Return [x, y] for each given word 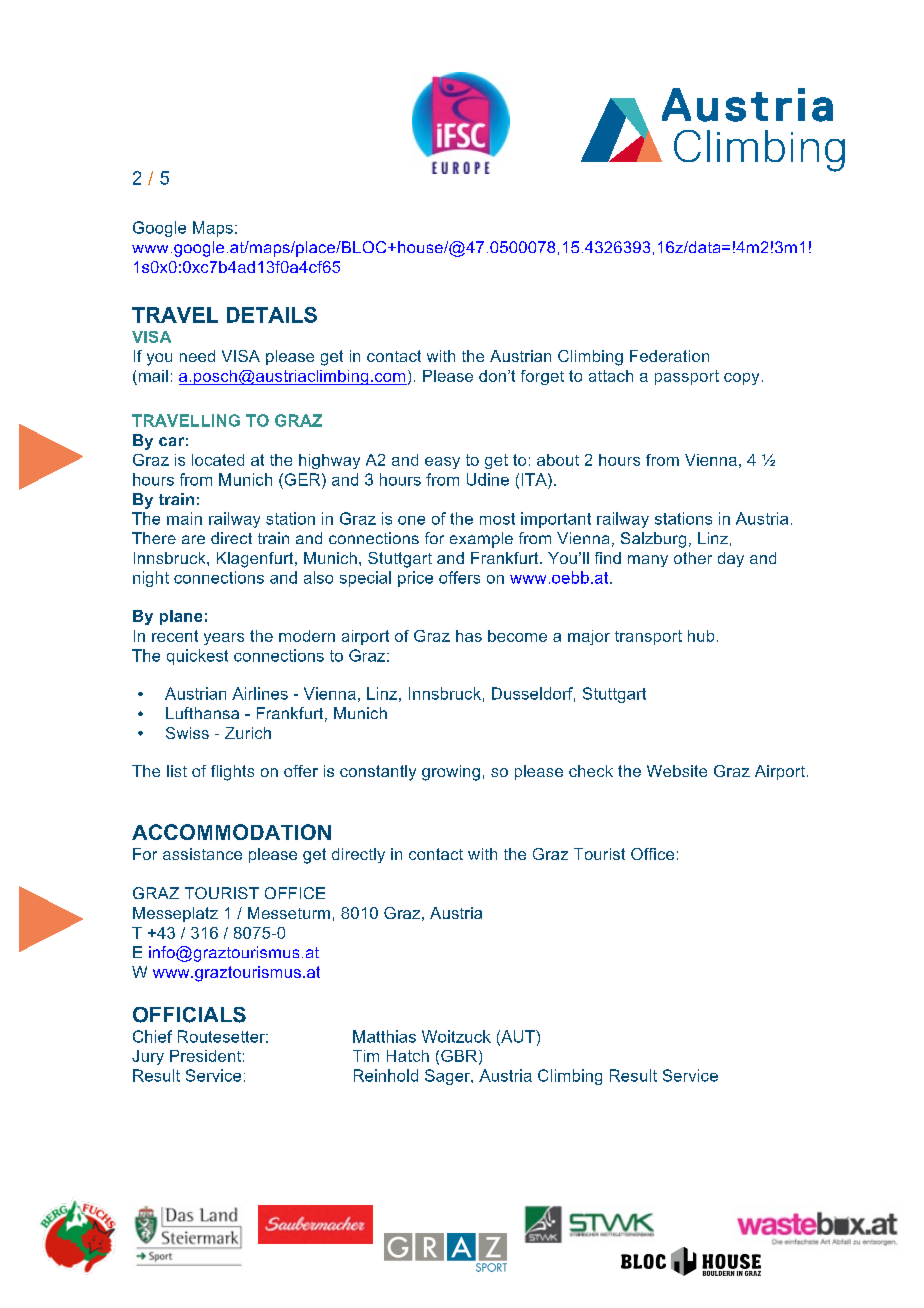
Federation [669, 356]
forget [542, 377]
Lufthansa [202, 713]
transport [648, 637]
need [197, 356]
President [205, 1056]
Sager [449, 1077]
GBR [459, 1056]
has [469, 636]
